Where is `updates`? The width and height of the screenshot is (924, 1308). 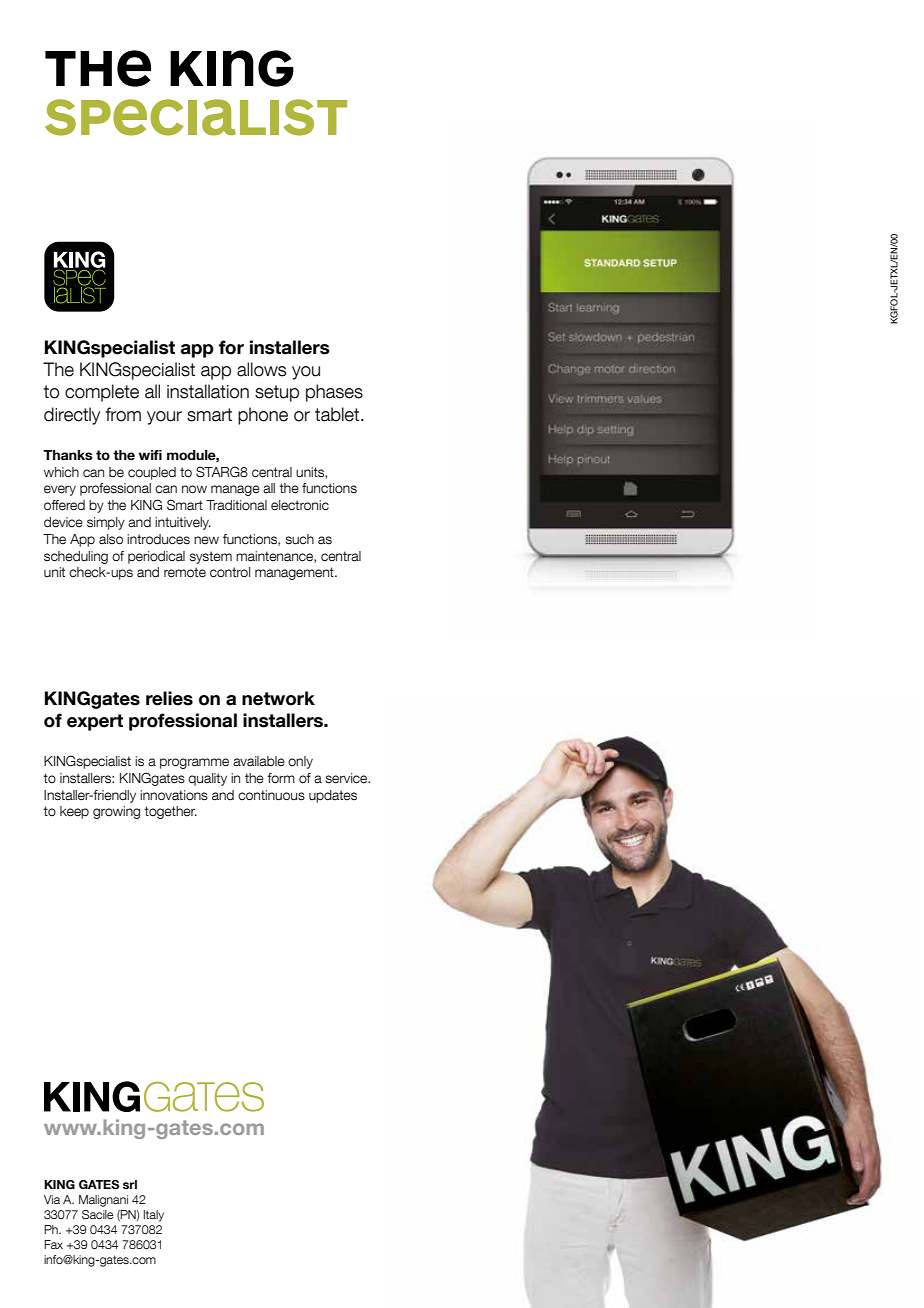 updates is located at coordinates (333, 796).
